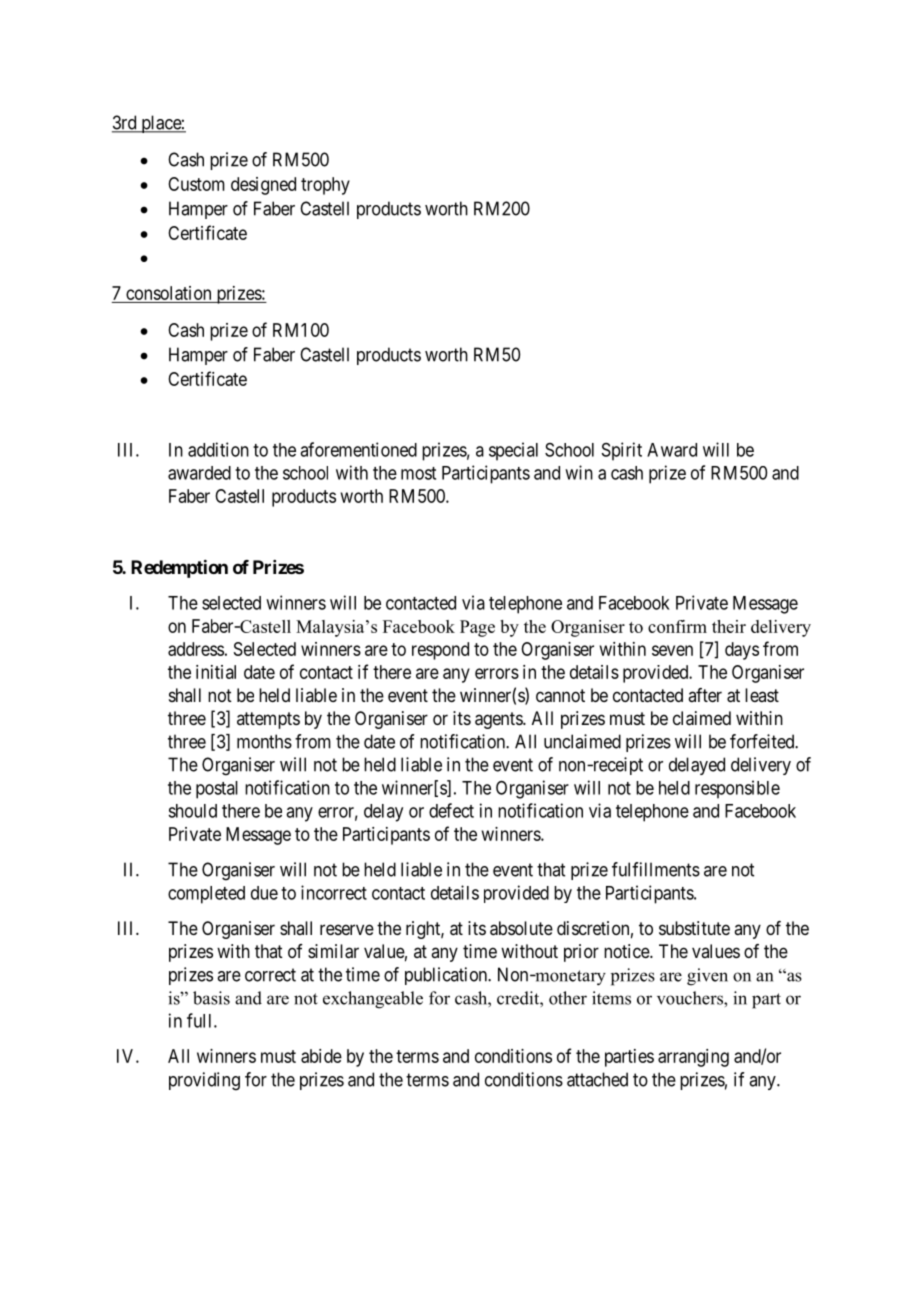  What do you see at coordinates (263, 186) in the page?
I see `designed` at bounding box center [263, 186].
